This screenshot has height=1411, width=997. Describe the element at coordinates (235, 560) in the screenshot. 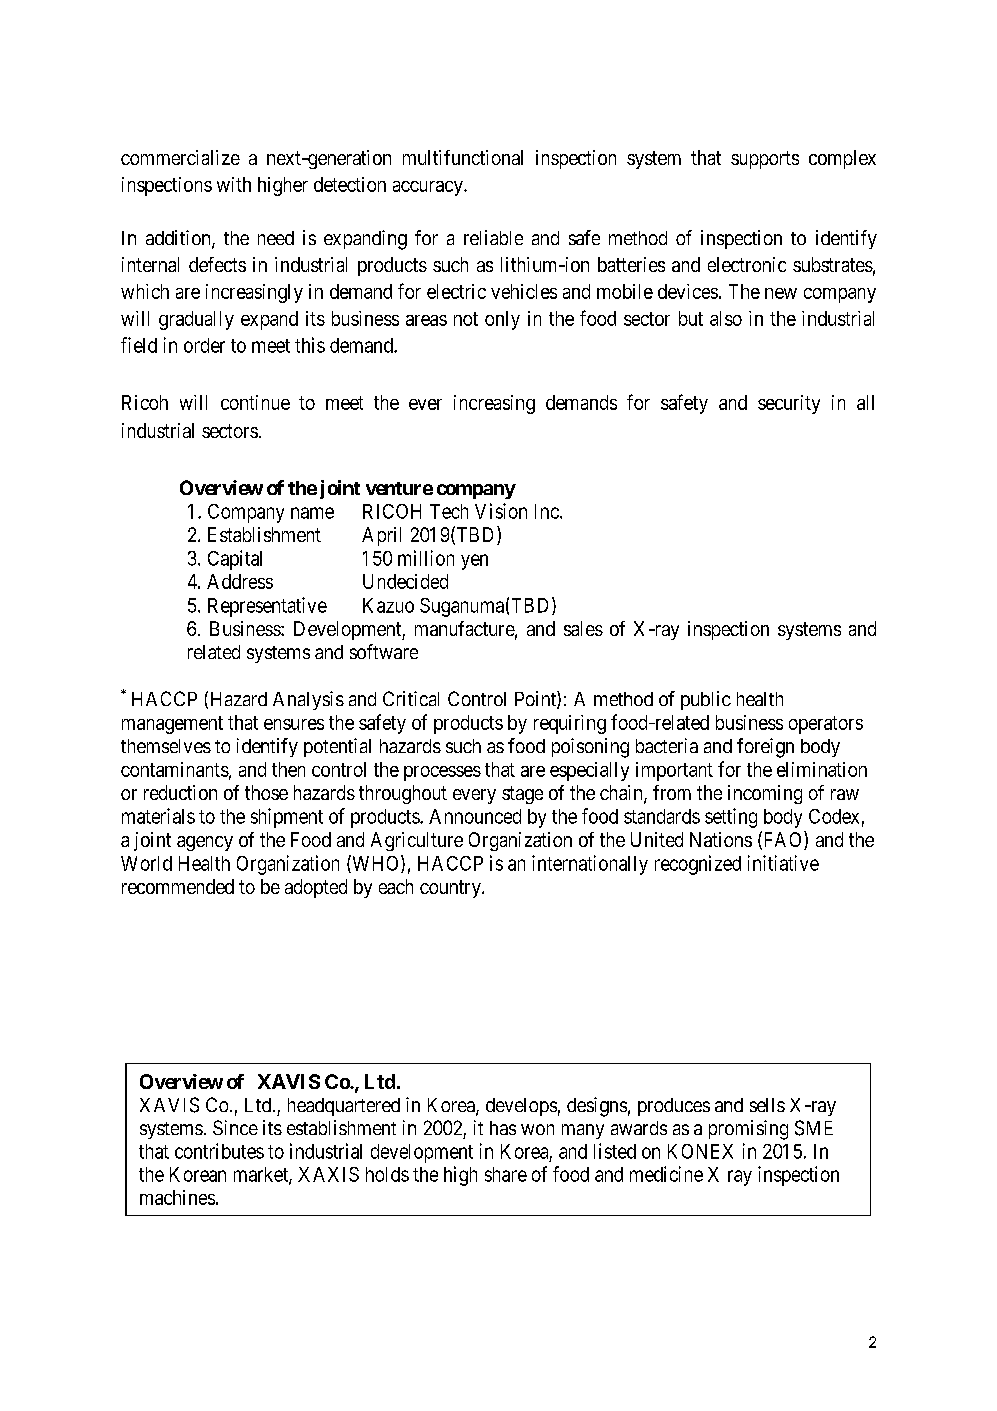

I see `Capital` at that location.
